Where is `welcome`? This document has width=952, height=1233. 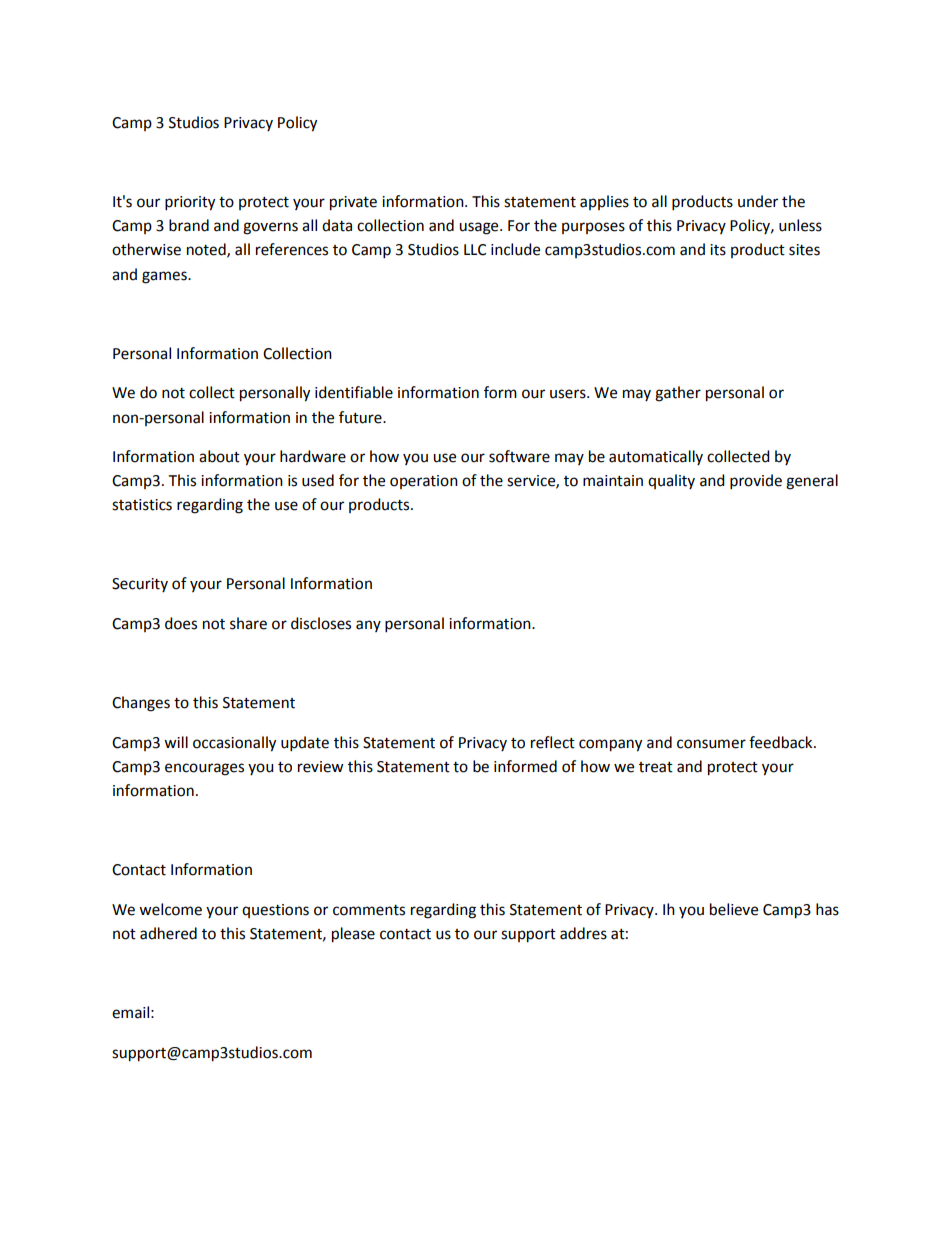 welcome is located at coordinates (170, 909).
